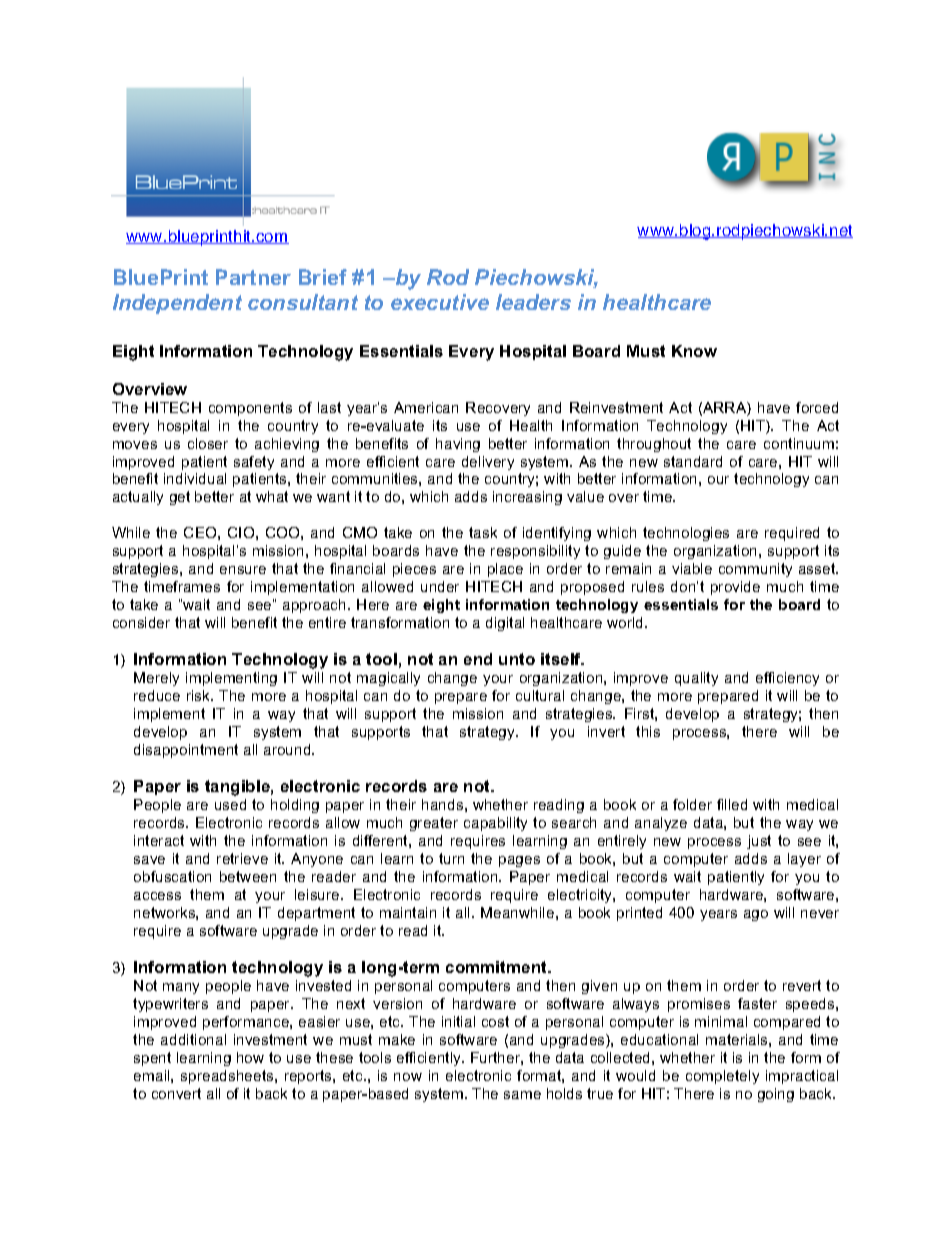 This screenshot has height=1233, width=952. I want to click on Know, so click(694, 351).
